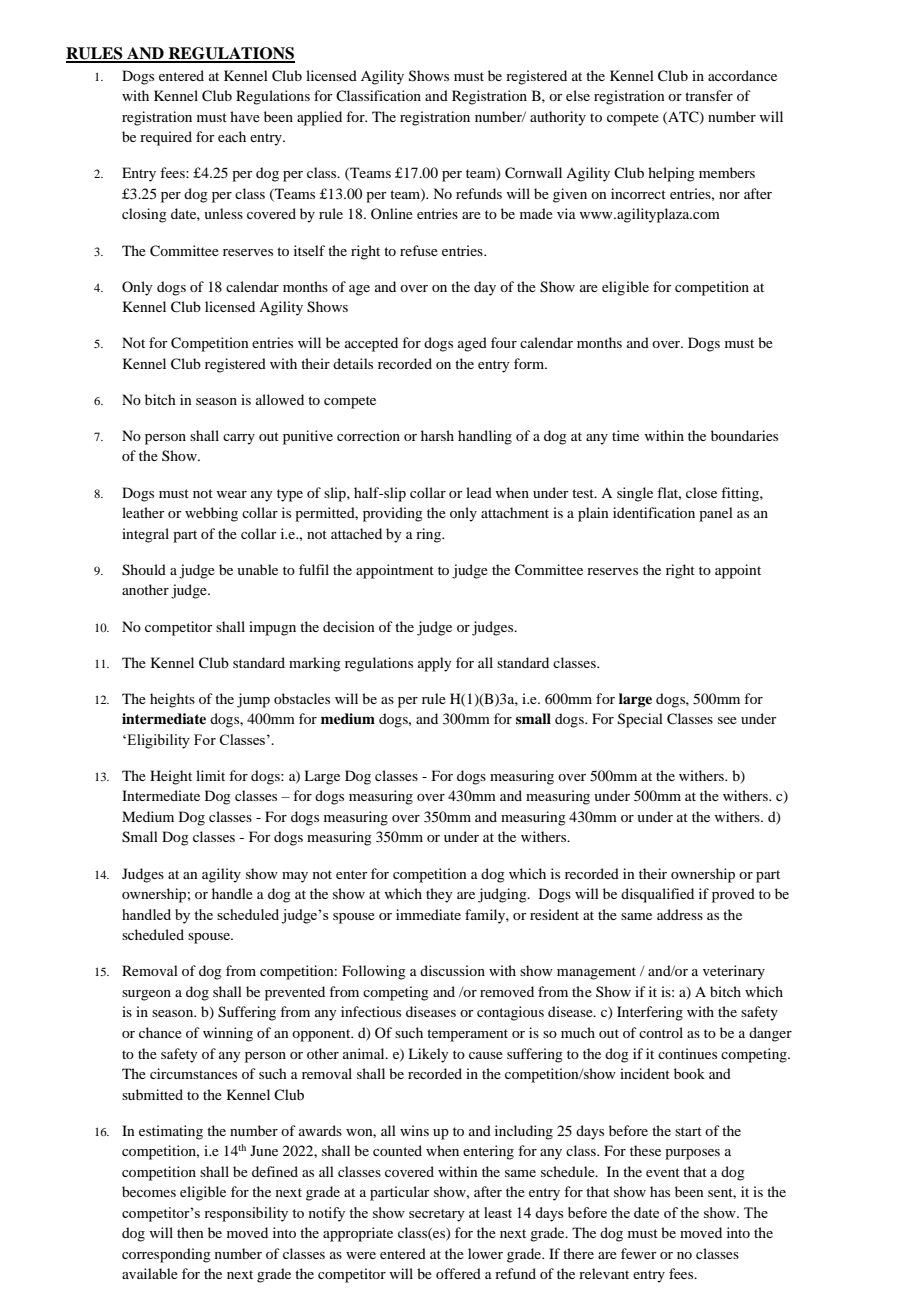  What do you see at coordinates (657, 895) in the image?
I see `disqualified` at bounding box center [657, 895].
